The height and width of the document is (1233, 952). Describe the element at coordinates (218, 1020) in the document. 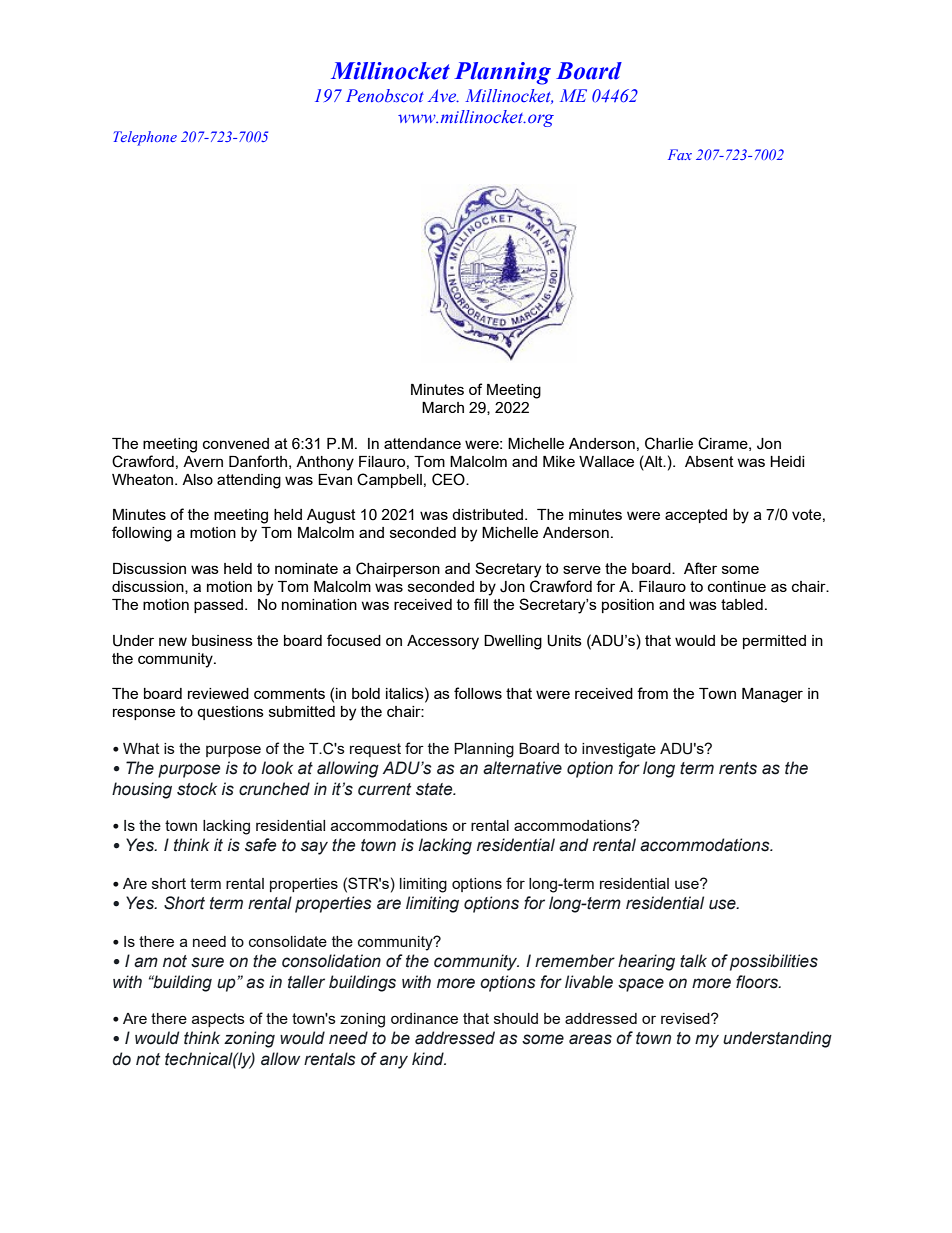

I see `aspects` at that location.
